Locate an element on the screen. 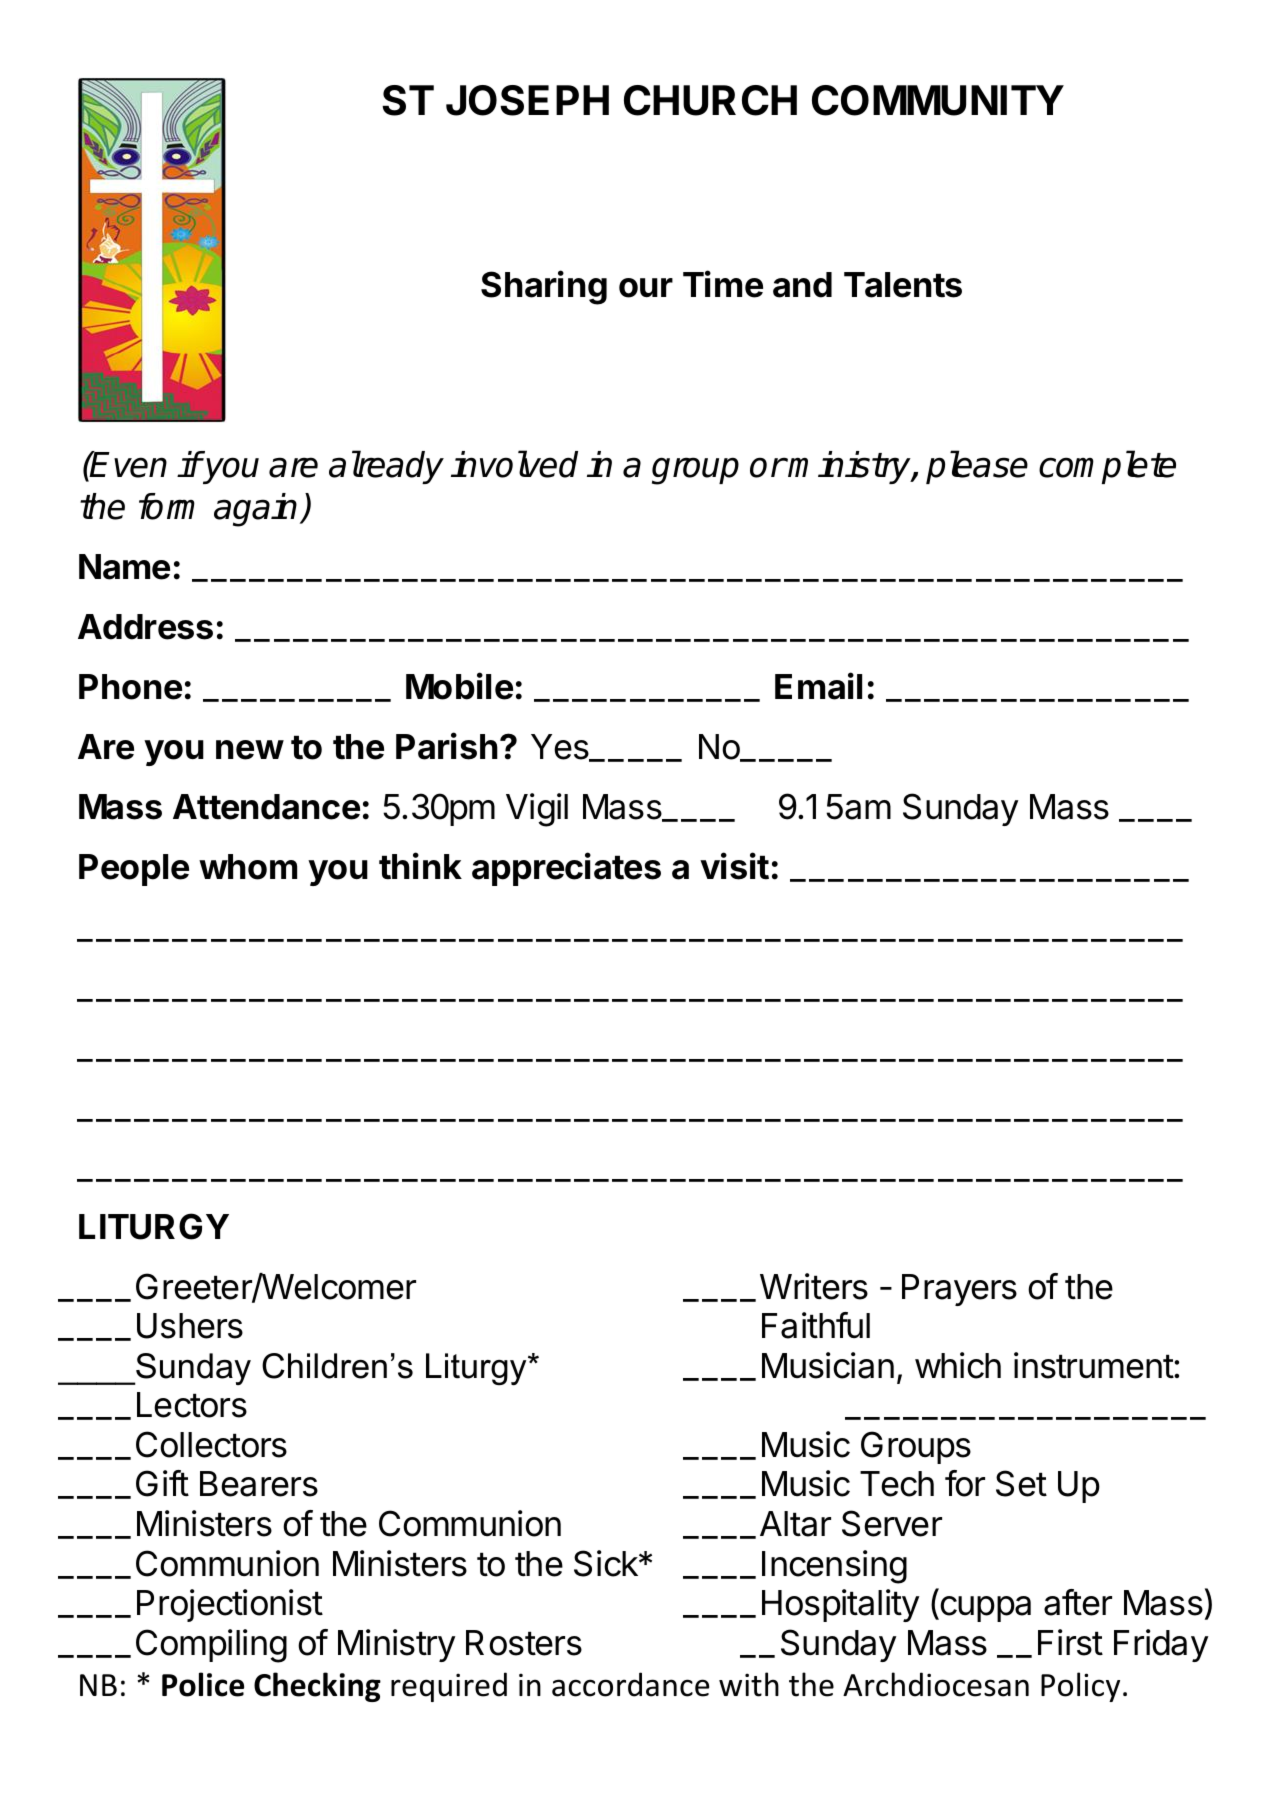  after is located at coordinates (1078, 1602).
